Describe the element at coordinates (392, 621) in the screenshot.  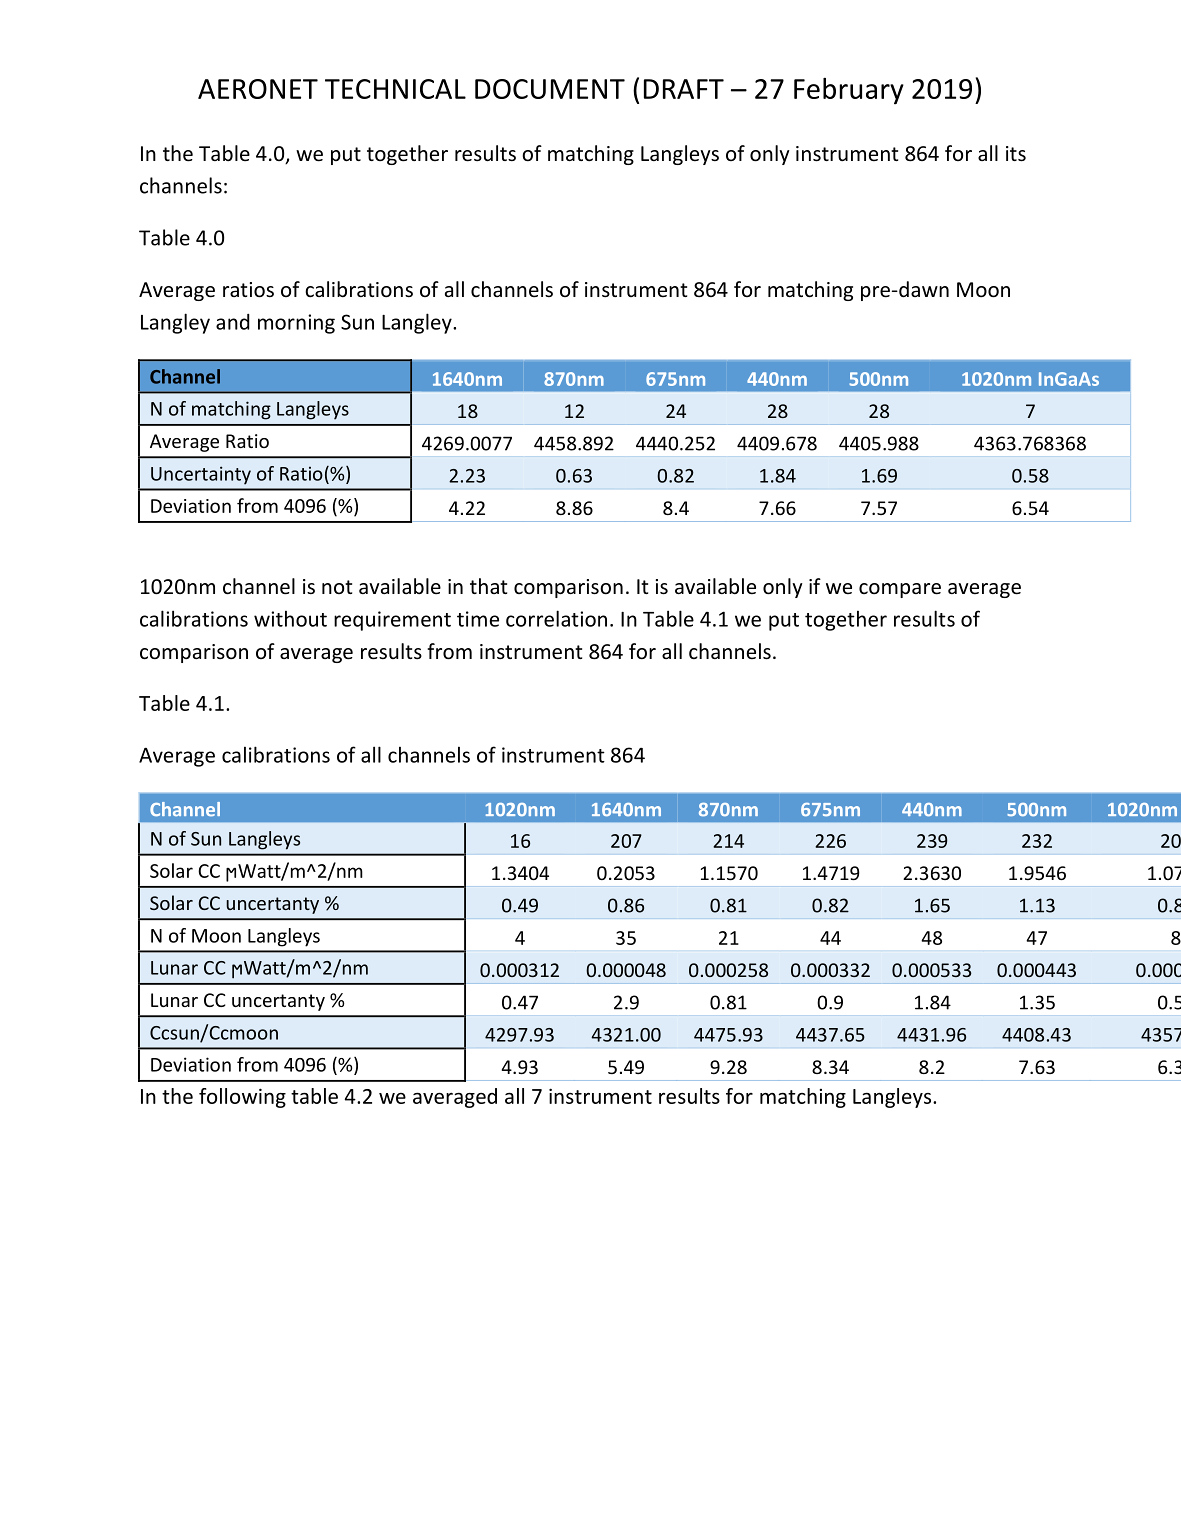
I see `requirement` at that location.
